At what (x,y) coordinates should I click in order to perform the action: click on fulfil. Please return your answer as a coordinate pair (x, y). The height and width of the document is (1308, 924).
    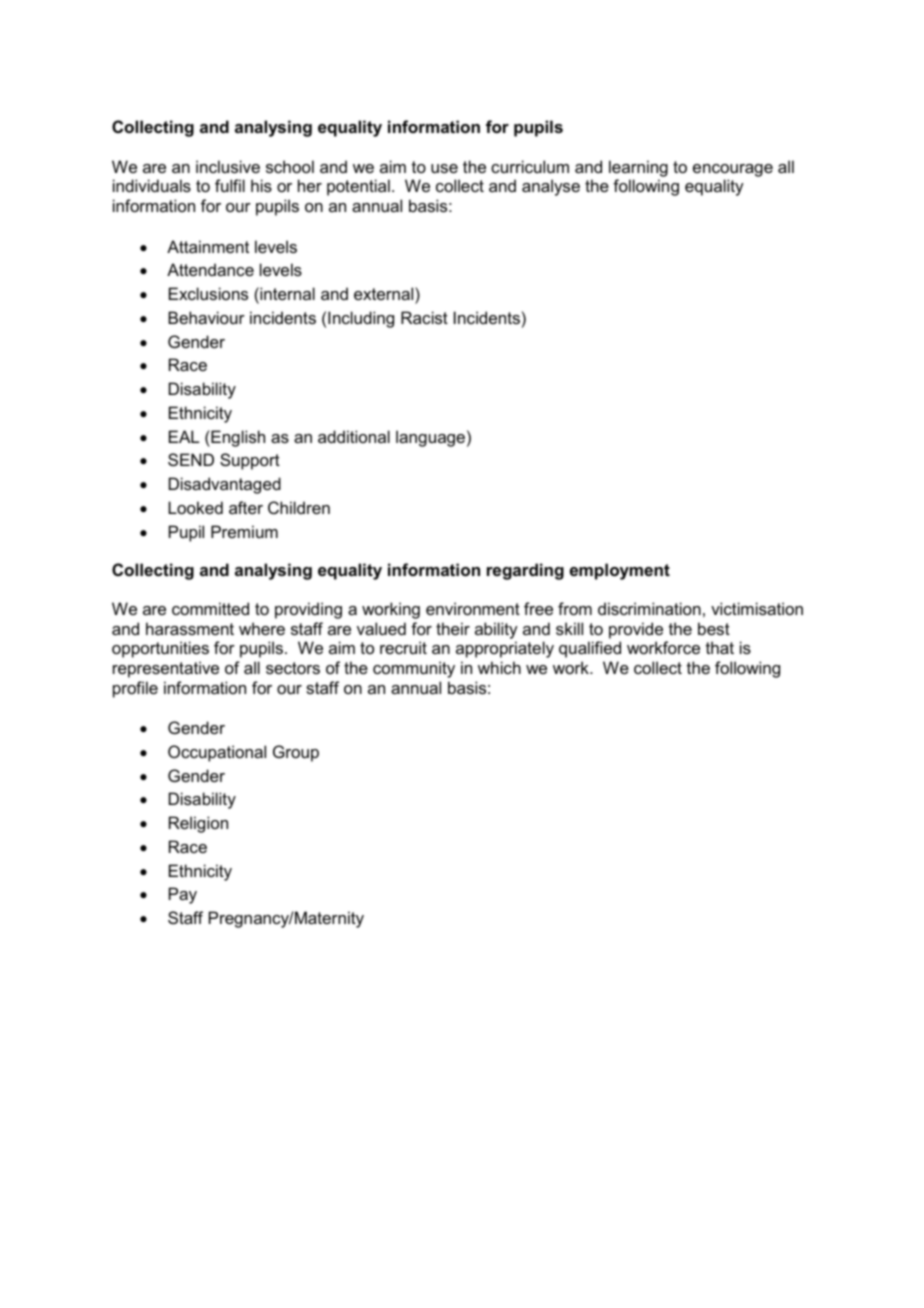
    Looking at the image, I should click on (230, 185).
